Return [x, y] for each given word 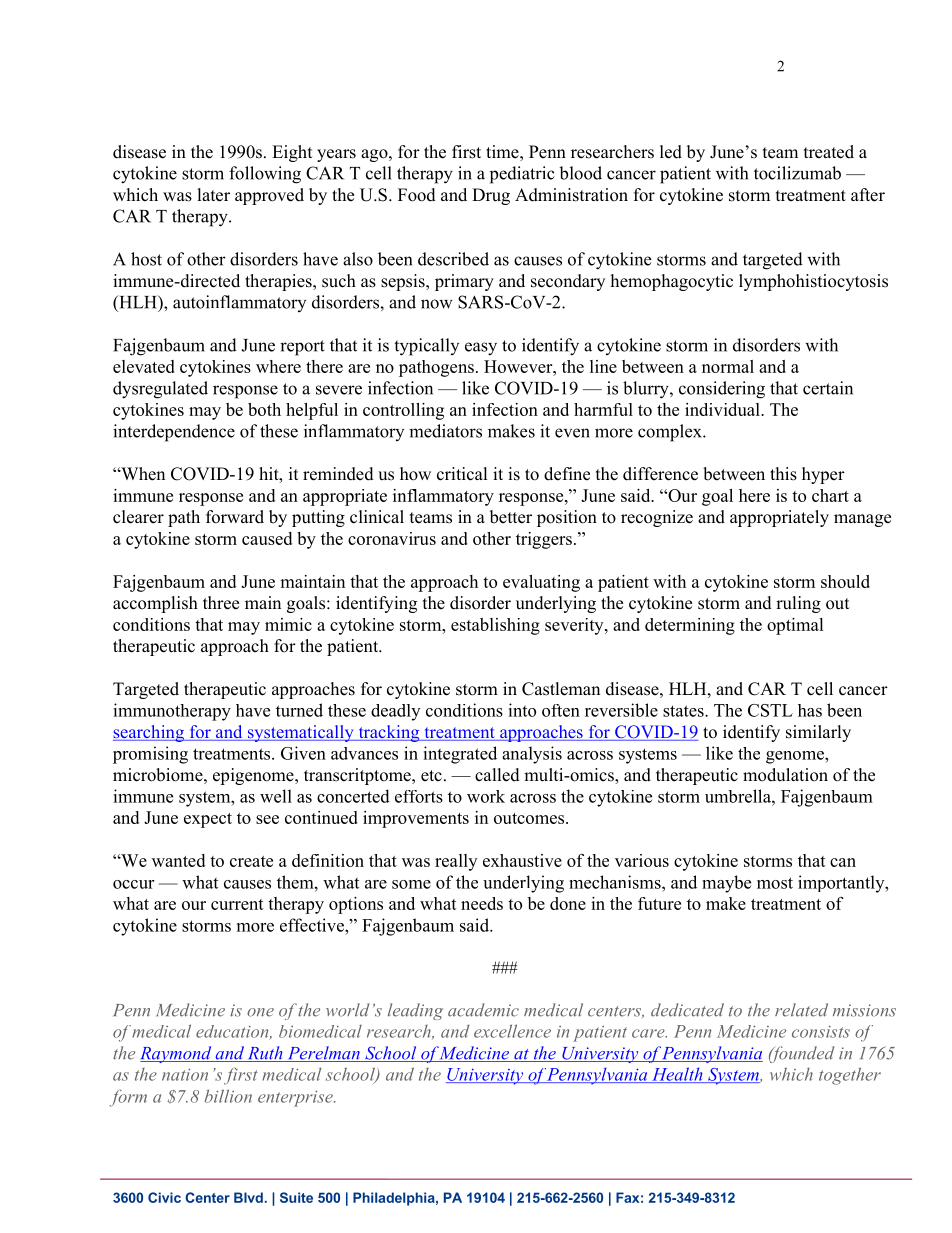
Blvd [248, 1197]
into [522, 710]
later [214, 195]
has [810, 710]
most [775, 883]
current [237, 904]
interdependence [174, 433]
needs [482, 903]
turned [299, 710]
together [850, 1076]
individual [723, 409]
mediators [445, 431]
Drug [491, 196]
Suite [296, 1197]
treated [829, 152]
